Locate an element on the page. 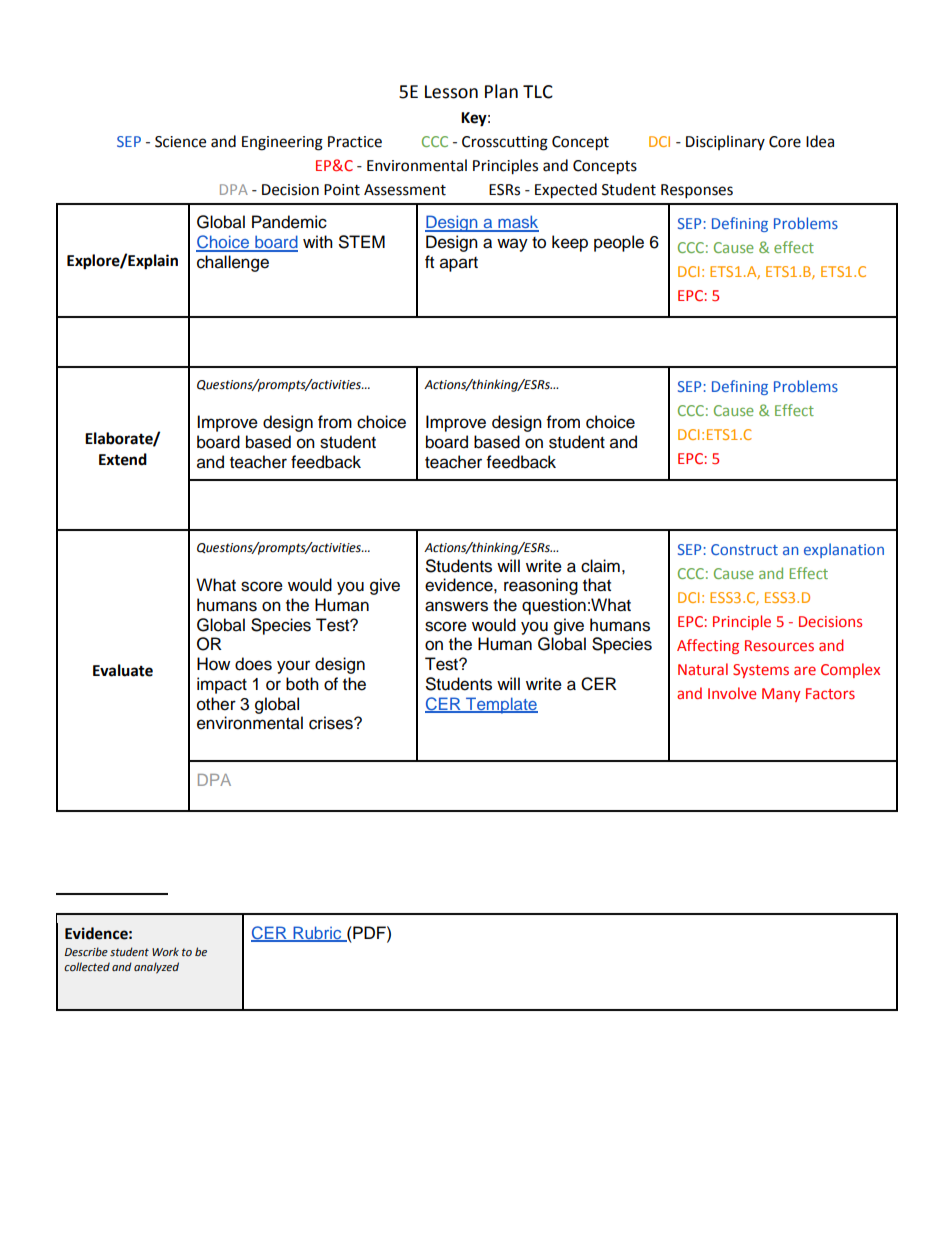  Science is located at coordinates (180, 142).
